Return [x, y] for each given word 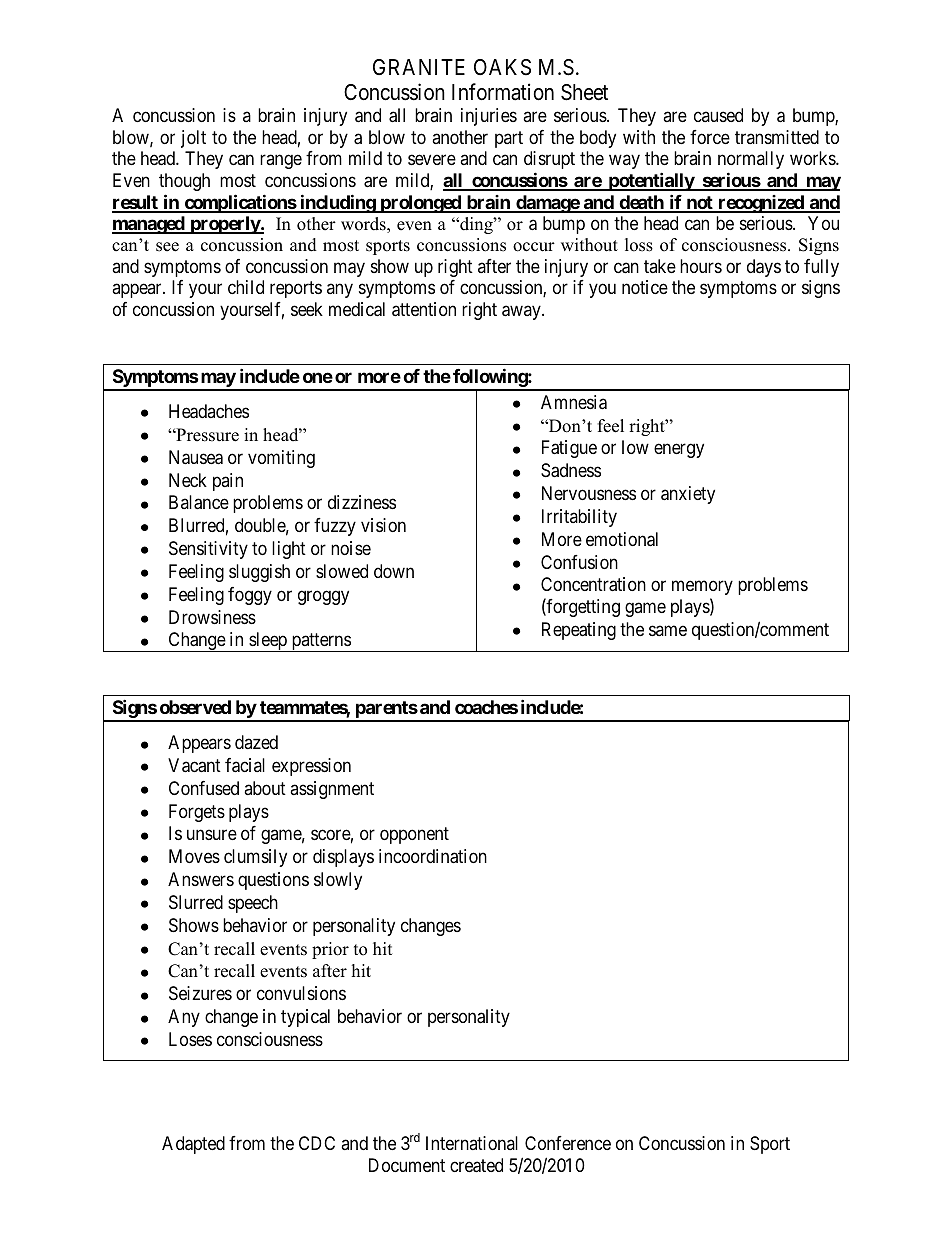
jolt [193, 139]
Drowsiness [212, 617]
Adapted [193, 1145]
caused [718, 115]
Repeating [579, 631]
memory [702, 588]
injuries [489, 117]
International [472, 1143]
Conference [568, 1143]
